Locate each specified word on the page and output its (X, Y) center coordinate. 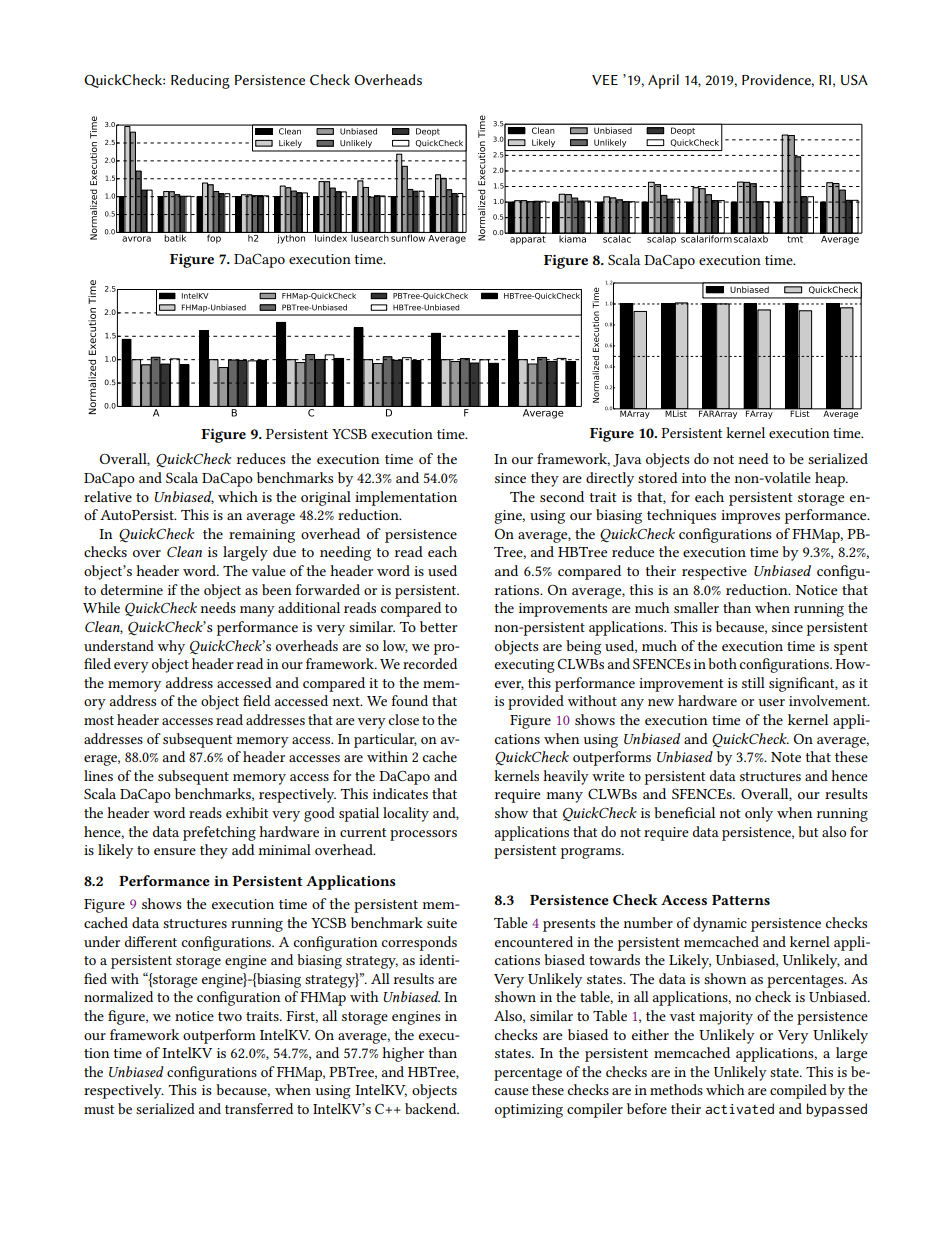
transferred (259, 1108)
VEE (605, 80)
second (562, 496)
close (403, 719)
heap (831, 479)
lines (98, 775)
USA (854, 80)
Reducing (200, 81)
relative (108, 496)
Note (786, 757)
